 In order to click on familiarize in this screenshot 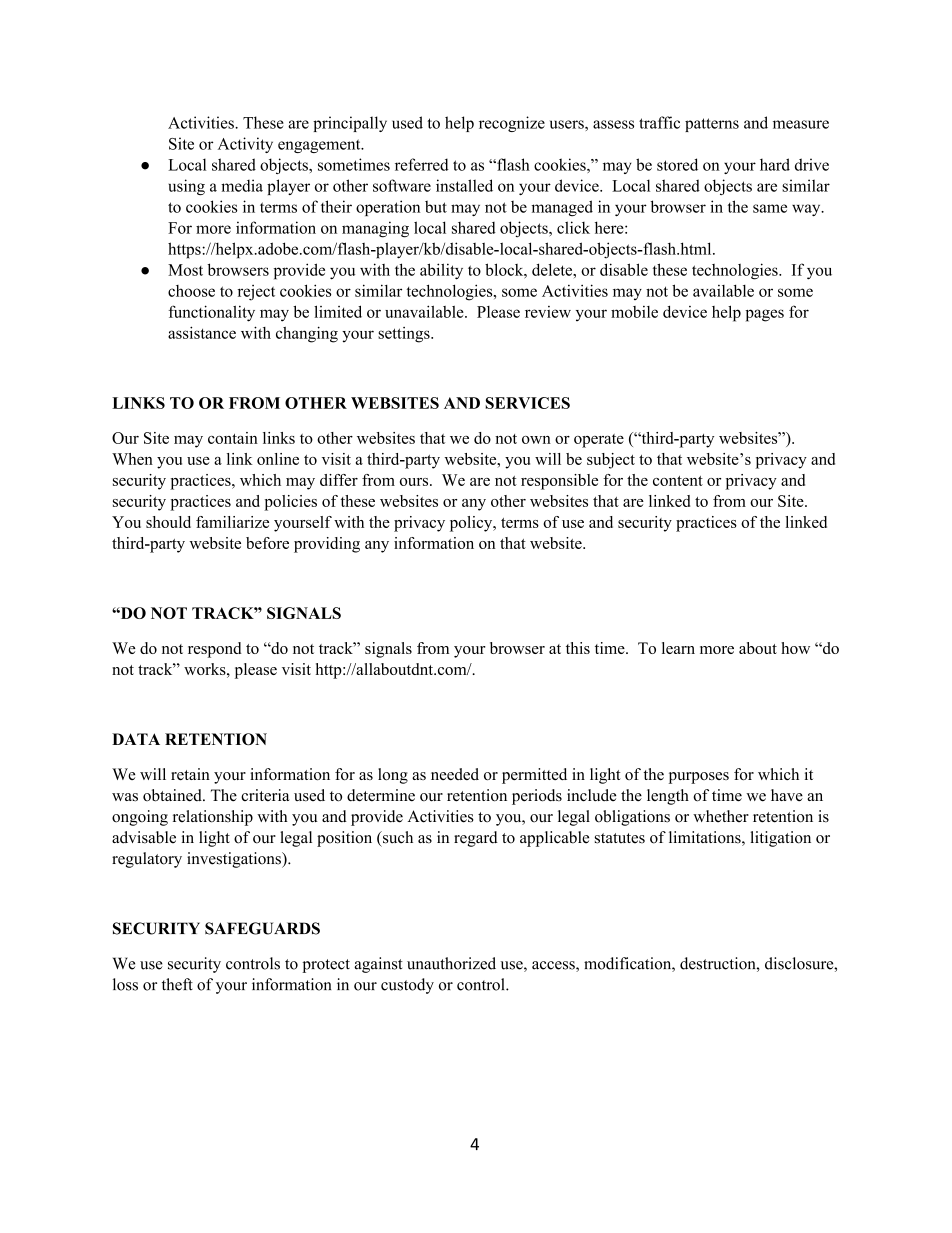, I will do `click(232, 522)`.
